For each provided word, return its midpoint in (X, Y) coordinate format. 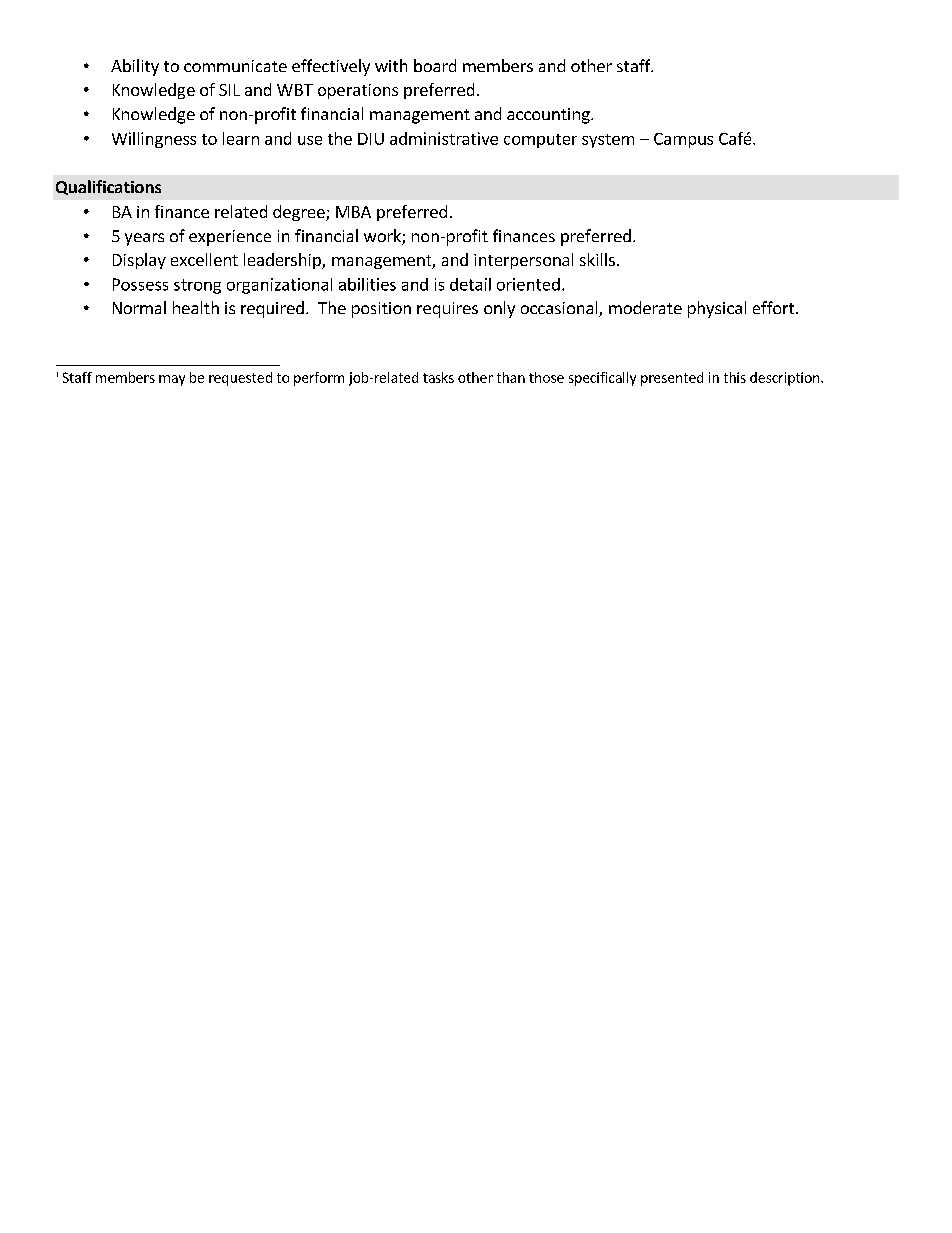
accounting (549, 116)
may (172, 380)
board (435, 65)
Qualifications (108, 187)
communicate (235, 66)
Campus (683, 140)
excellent (204, 259)
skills (597, 259)
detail (470, 284)
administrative (444, 138)
